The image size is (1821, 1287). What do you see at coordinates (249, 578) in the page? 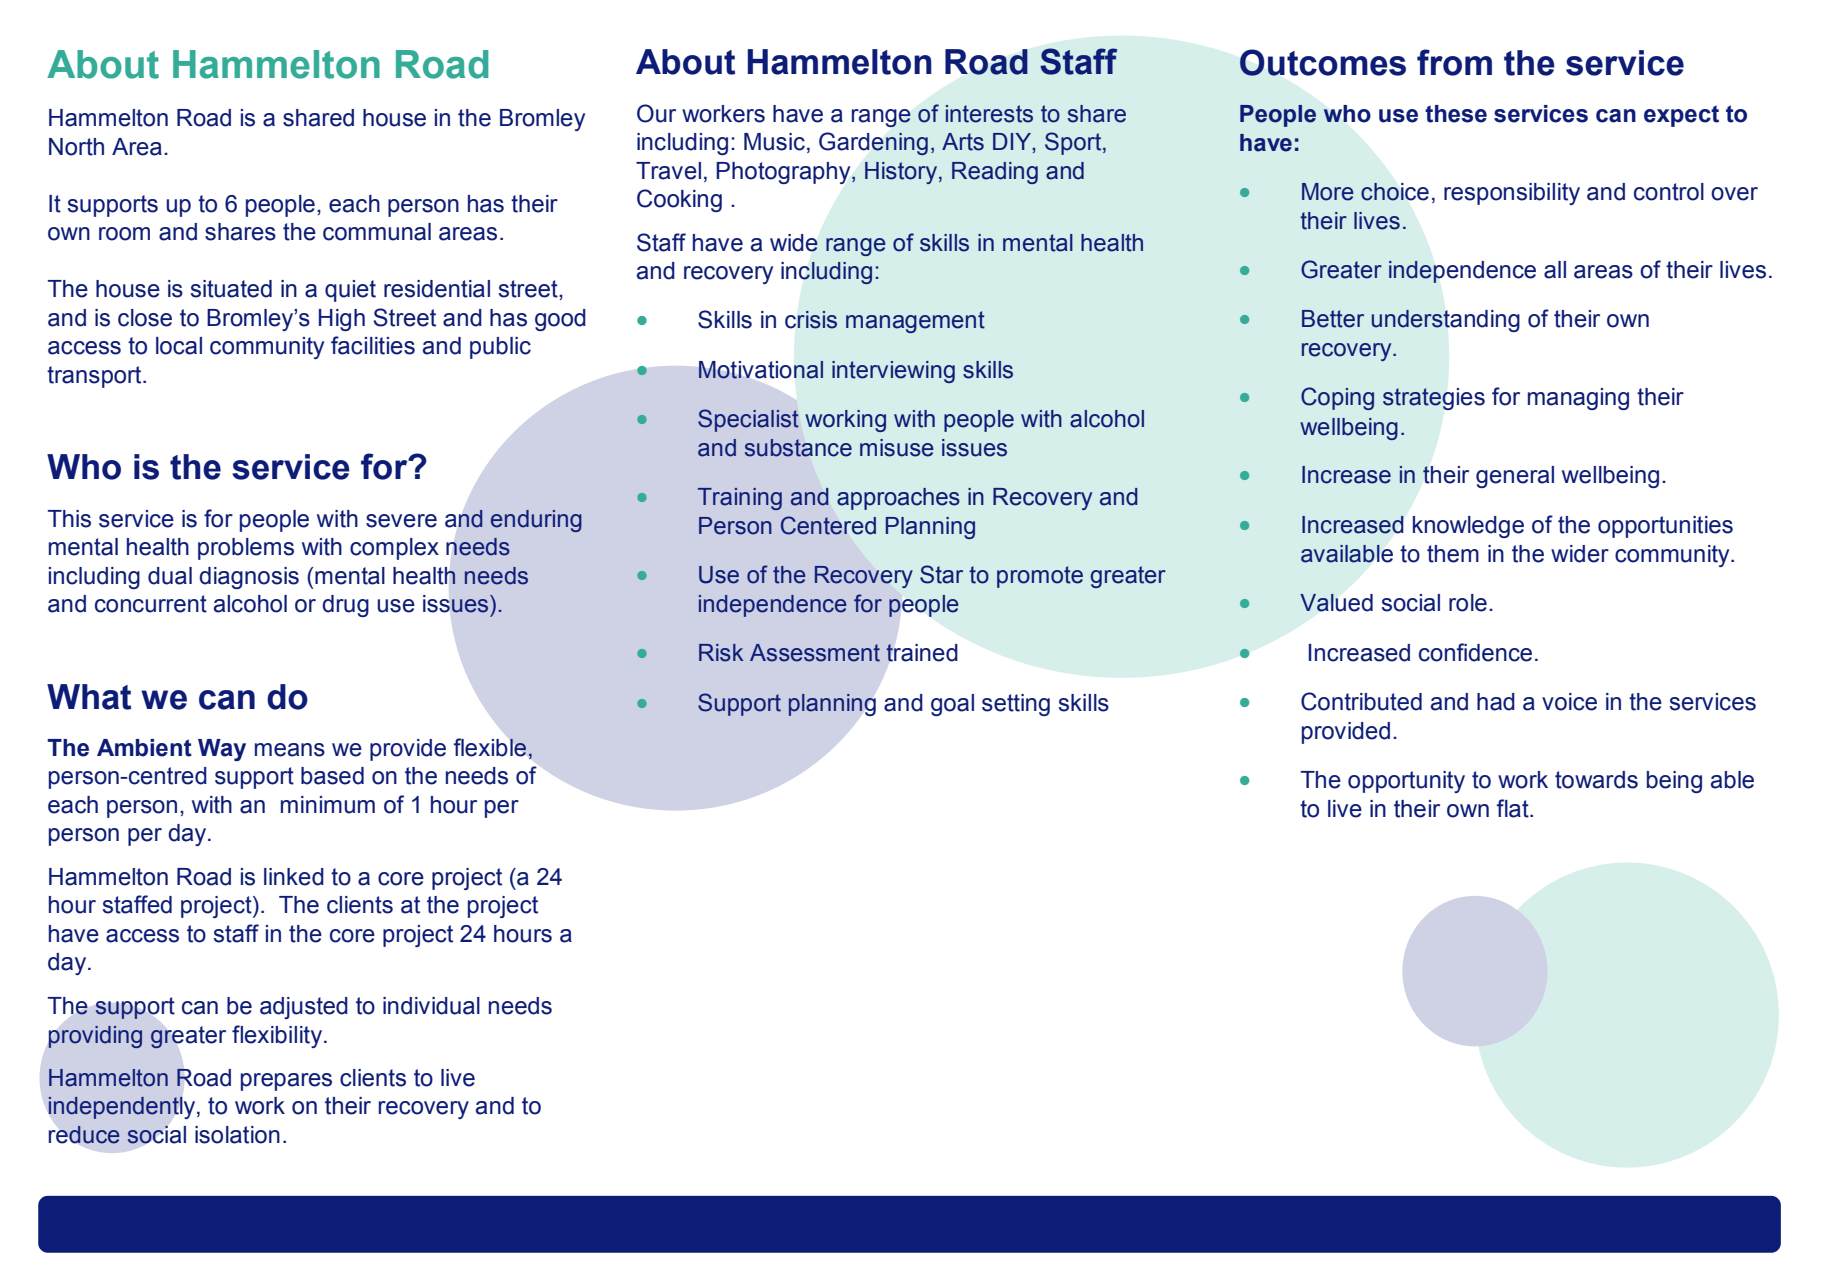
I see `diagnosis` at bounding box center [249, 578].
